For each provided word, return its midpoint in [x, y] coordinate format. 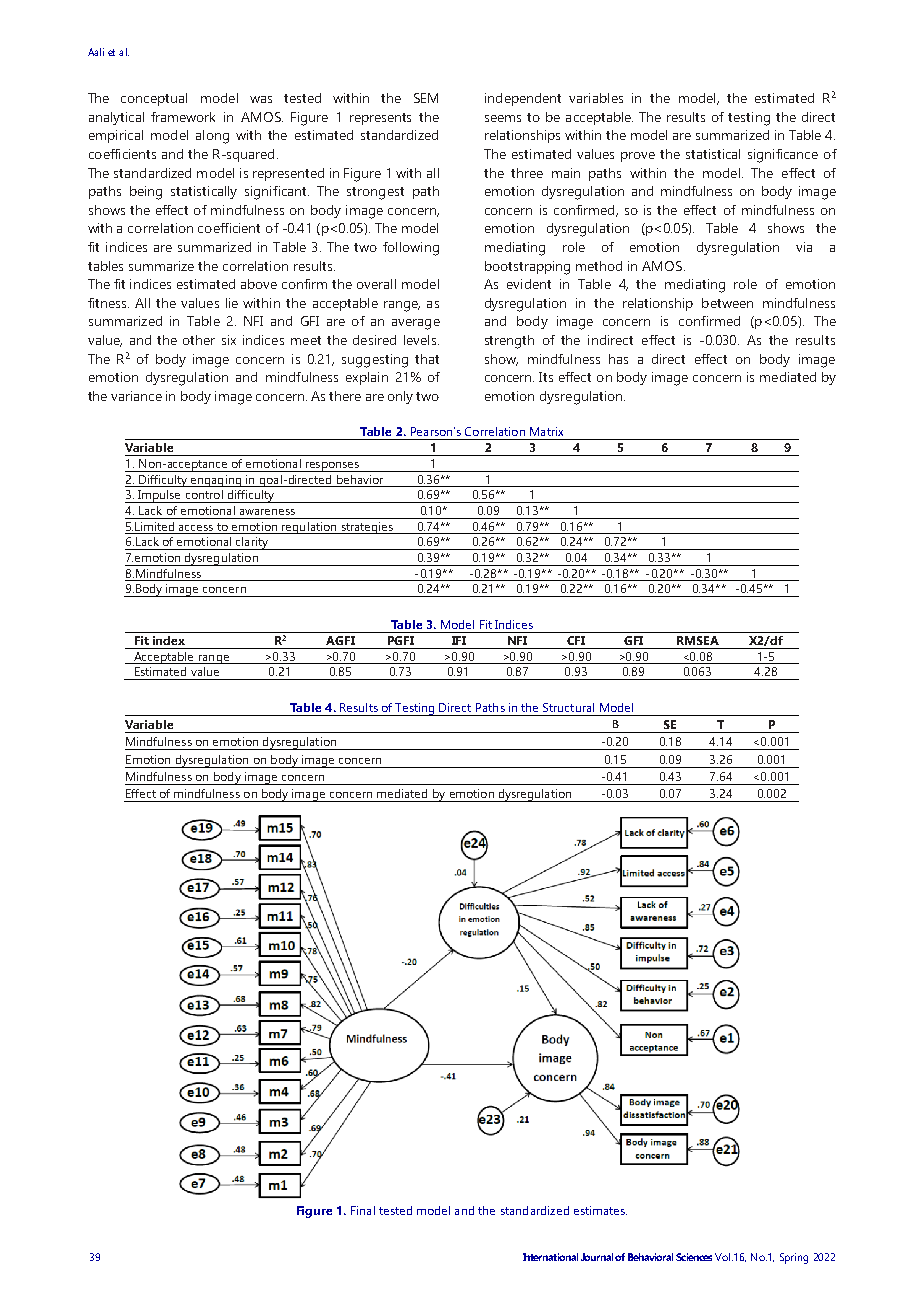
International [550, 1257]
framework [183, 117]
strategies [367, 528]
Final [363, 1210]
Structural [568, 707]
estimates [600, 1210]
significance [783, 156]
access [196, 528]
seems [503, 118]
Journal [597, 1257]
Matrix [546, 431]
